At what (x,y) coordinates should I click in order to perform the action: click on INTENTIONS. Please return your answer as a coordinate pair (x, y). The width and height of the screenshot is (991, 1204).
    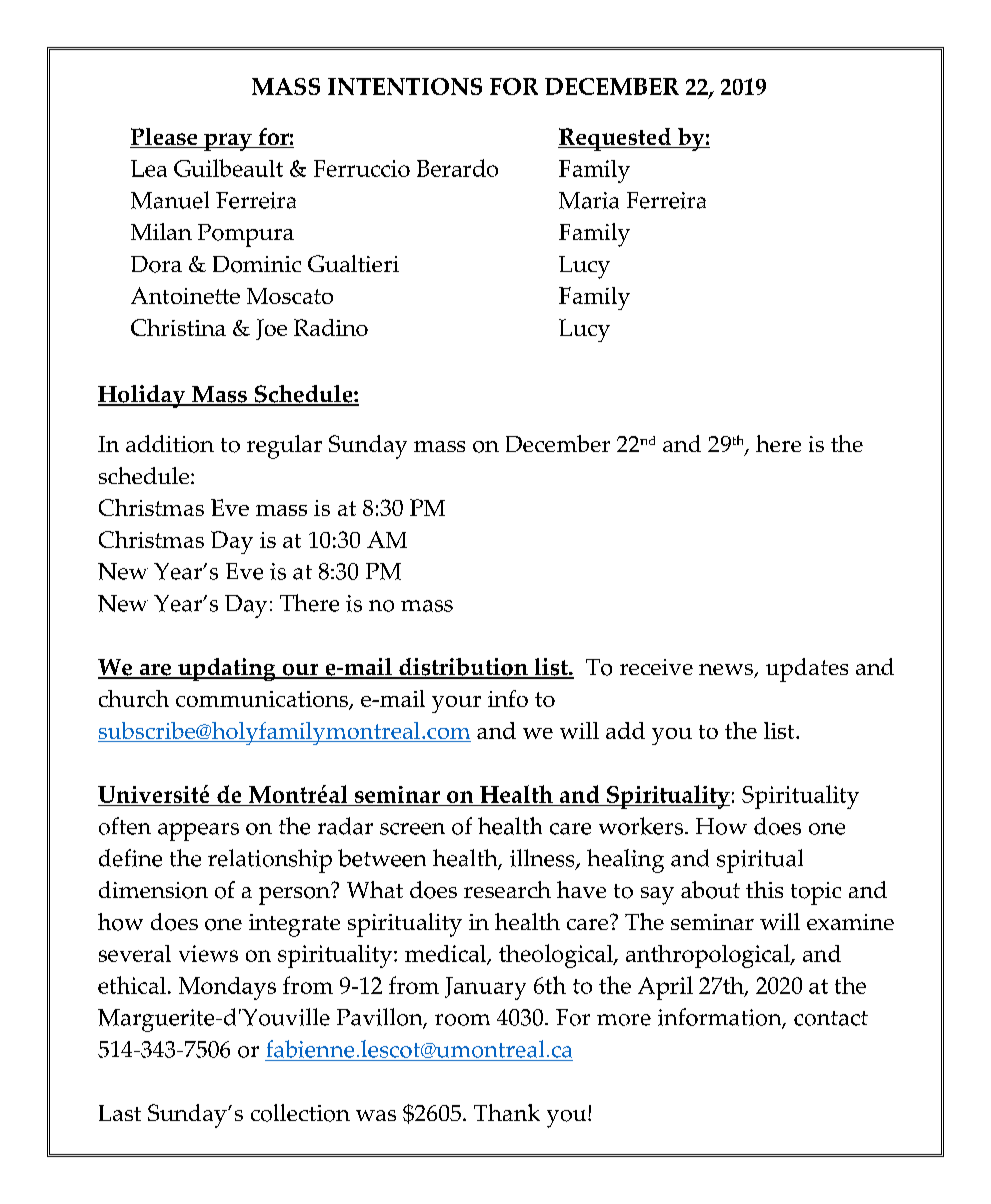
    Looking at the image, I should click on (405, 86).
